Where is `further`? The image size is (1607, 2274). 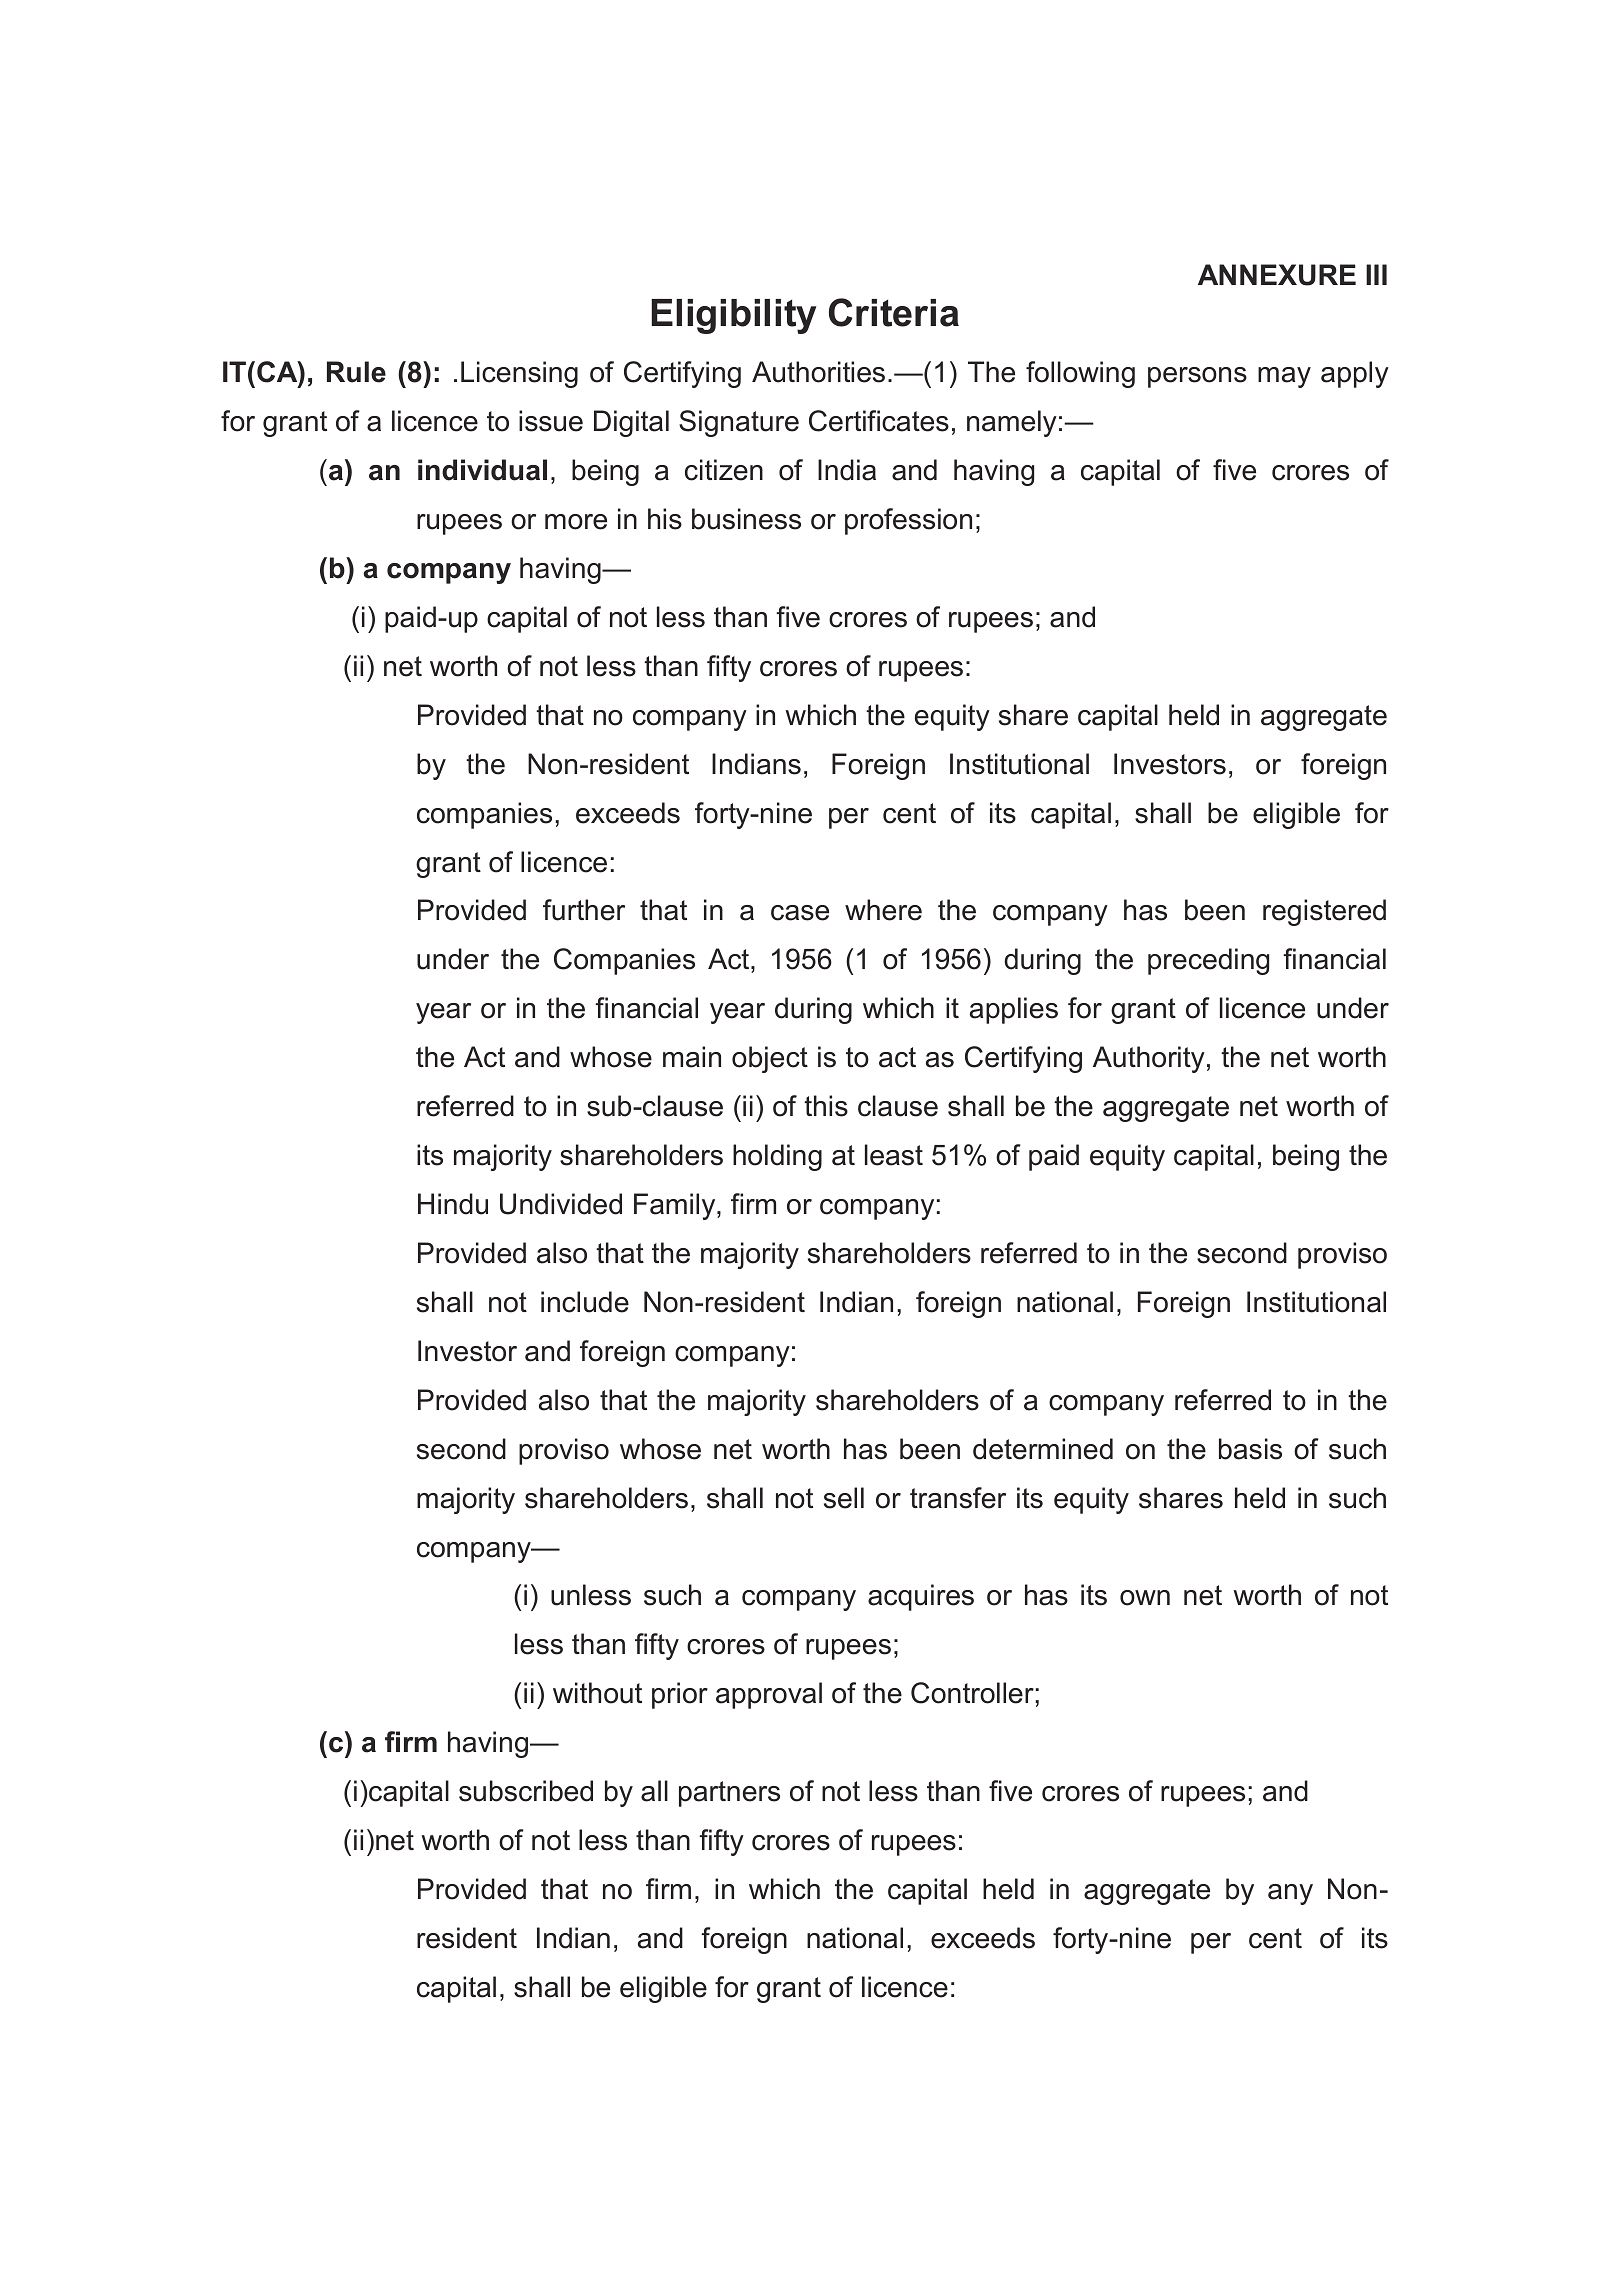 further is located at coordinates (584, 910).
